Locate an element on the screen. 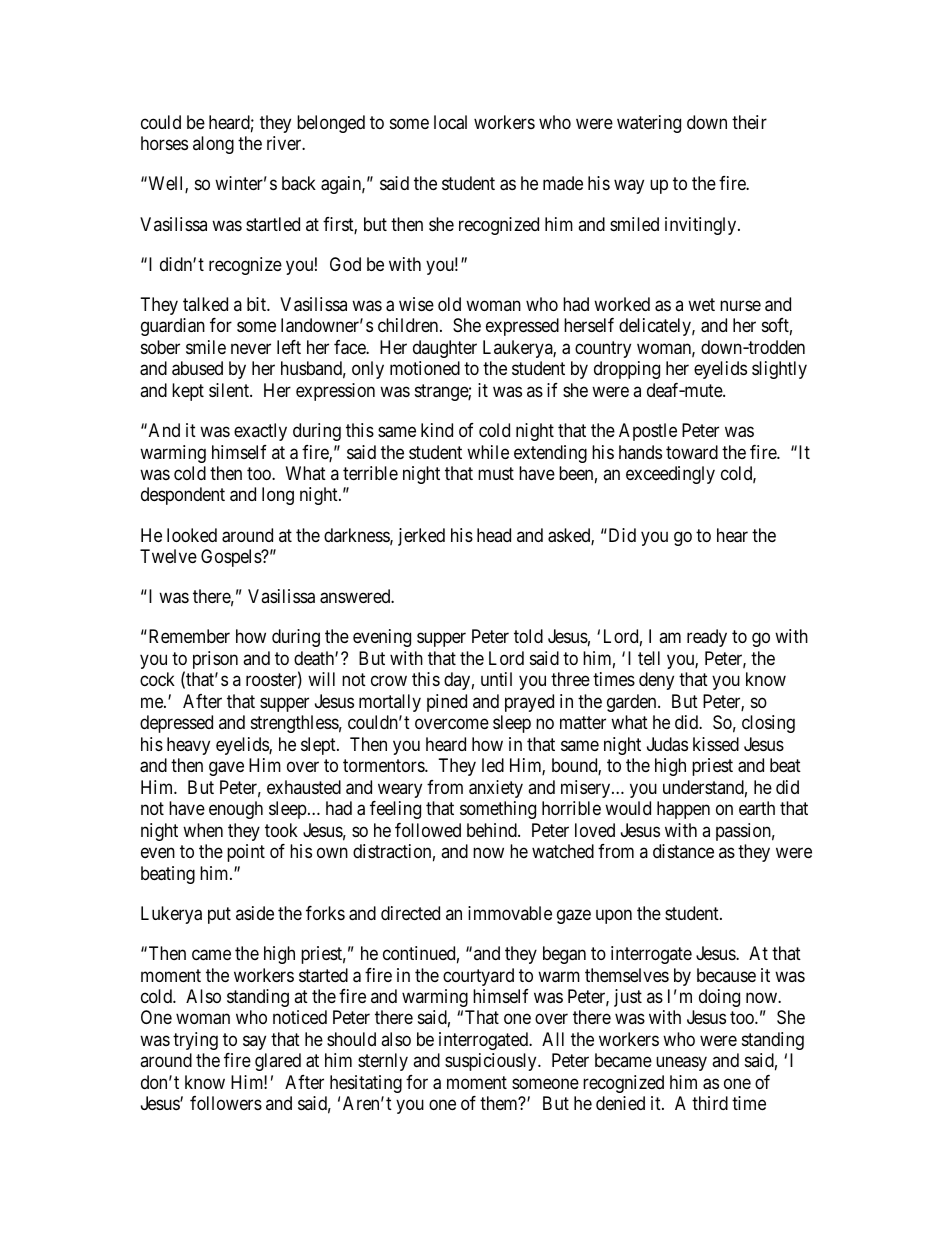 The height and width of the screenshot is (1233, 952). motioned is located at coordinates (425, 368).
